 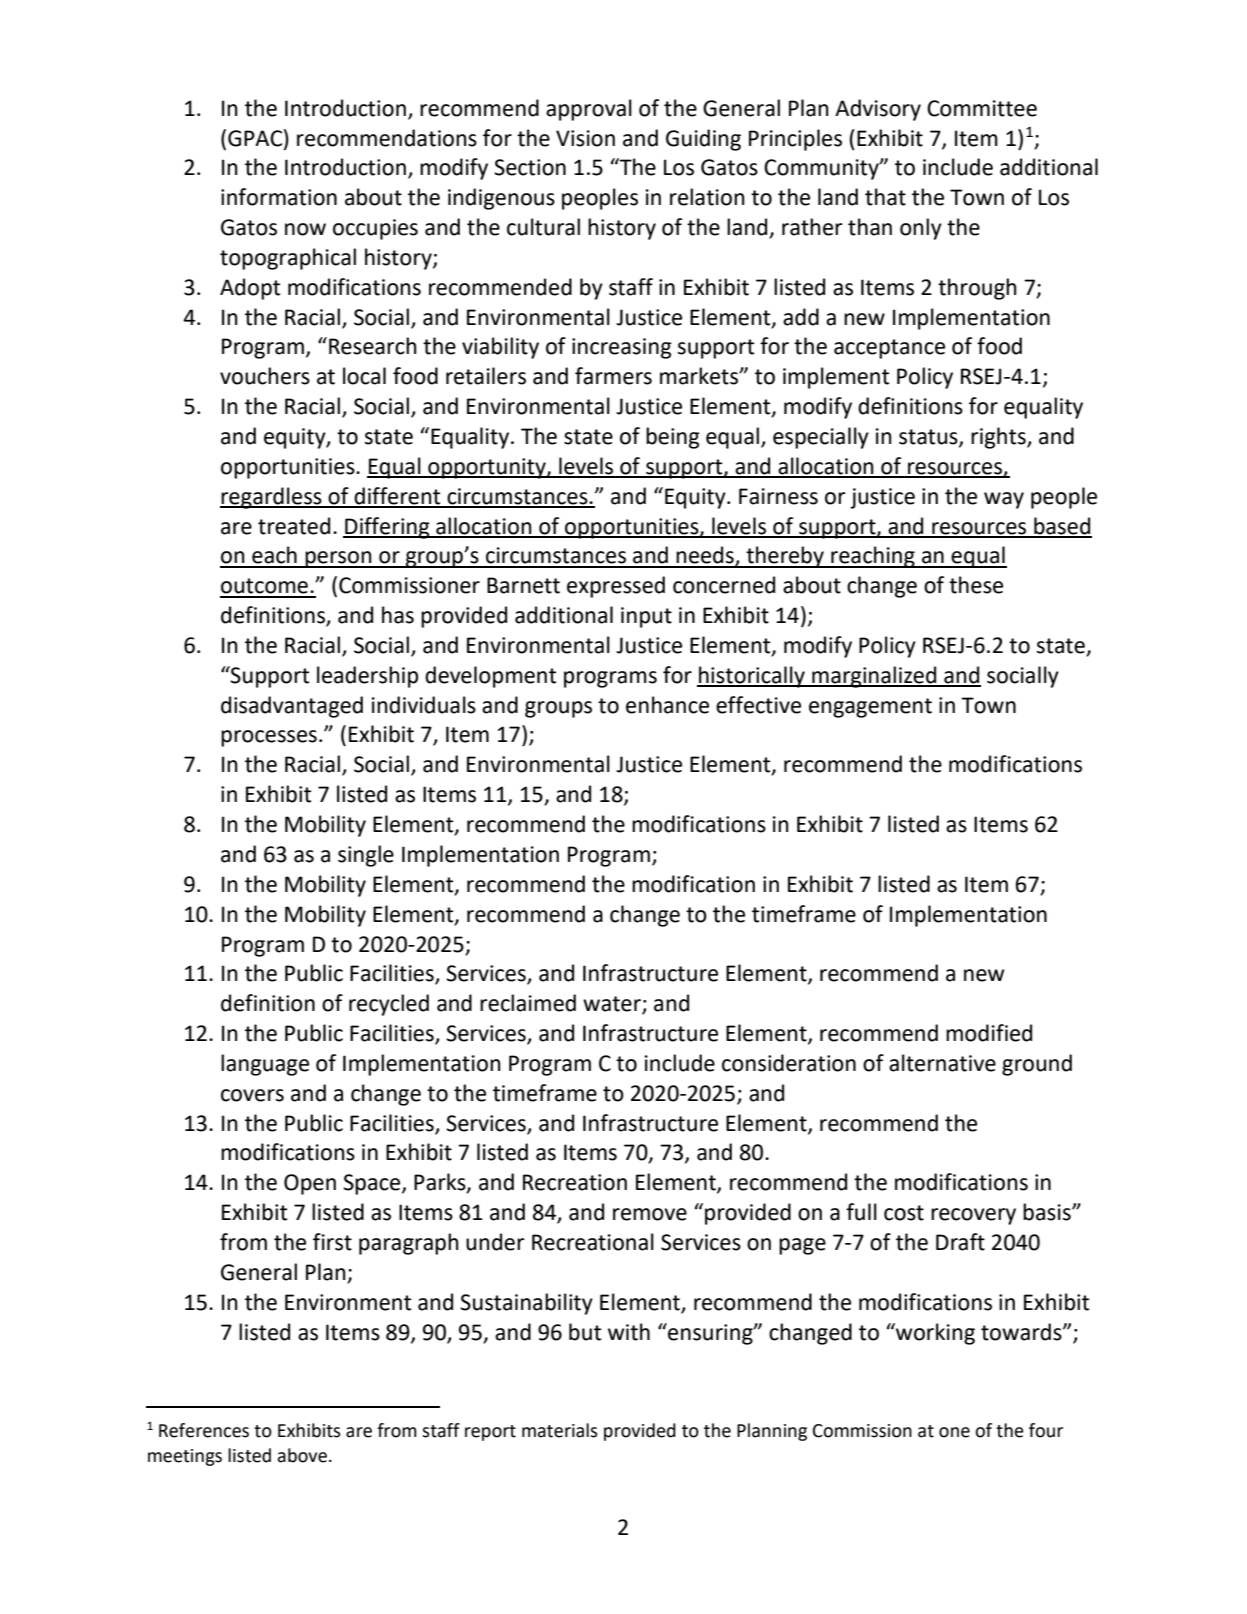 What do you see at coordinates (870, 708) in the image?
I see `engagement` at bounding box center [870, 708].
